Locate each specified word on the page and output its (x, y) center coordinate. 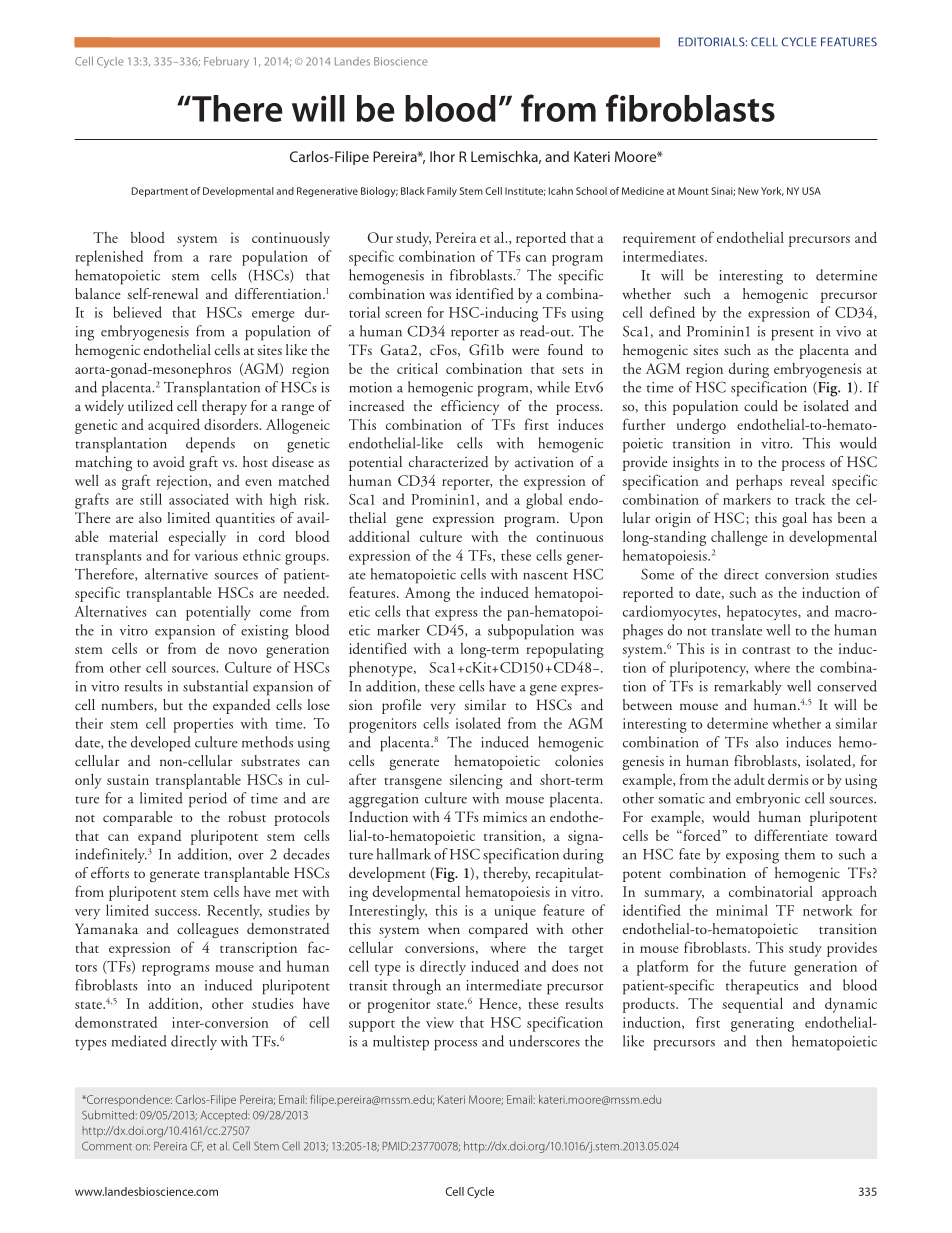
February (226, 62)
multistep (401, 1043)
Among (427, 594)
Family (442, 192)
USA (811, 191)
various (216, 555)
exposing (752, 856)
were (525, 351)
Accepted (224, 1116)
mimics (505, 817)
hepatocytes (763, 613)
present (792, 335)
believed (137, 312)
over (251, 856)
